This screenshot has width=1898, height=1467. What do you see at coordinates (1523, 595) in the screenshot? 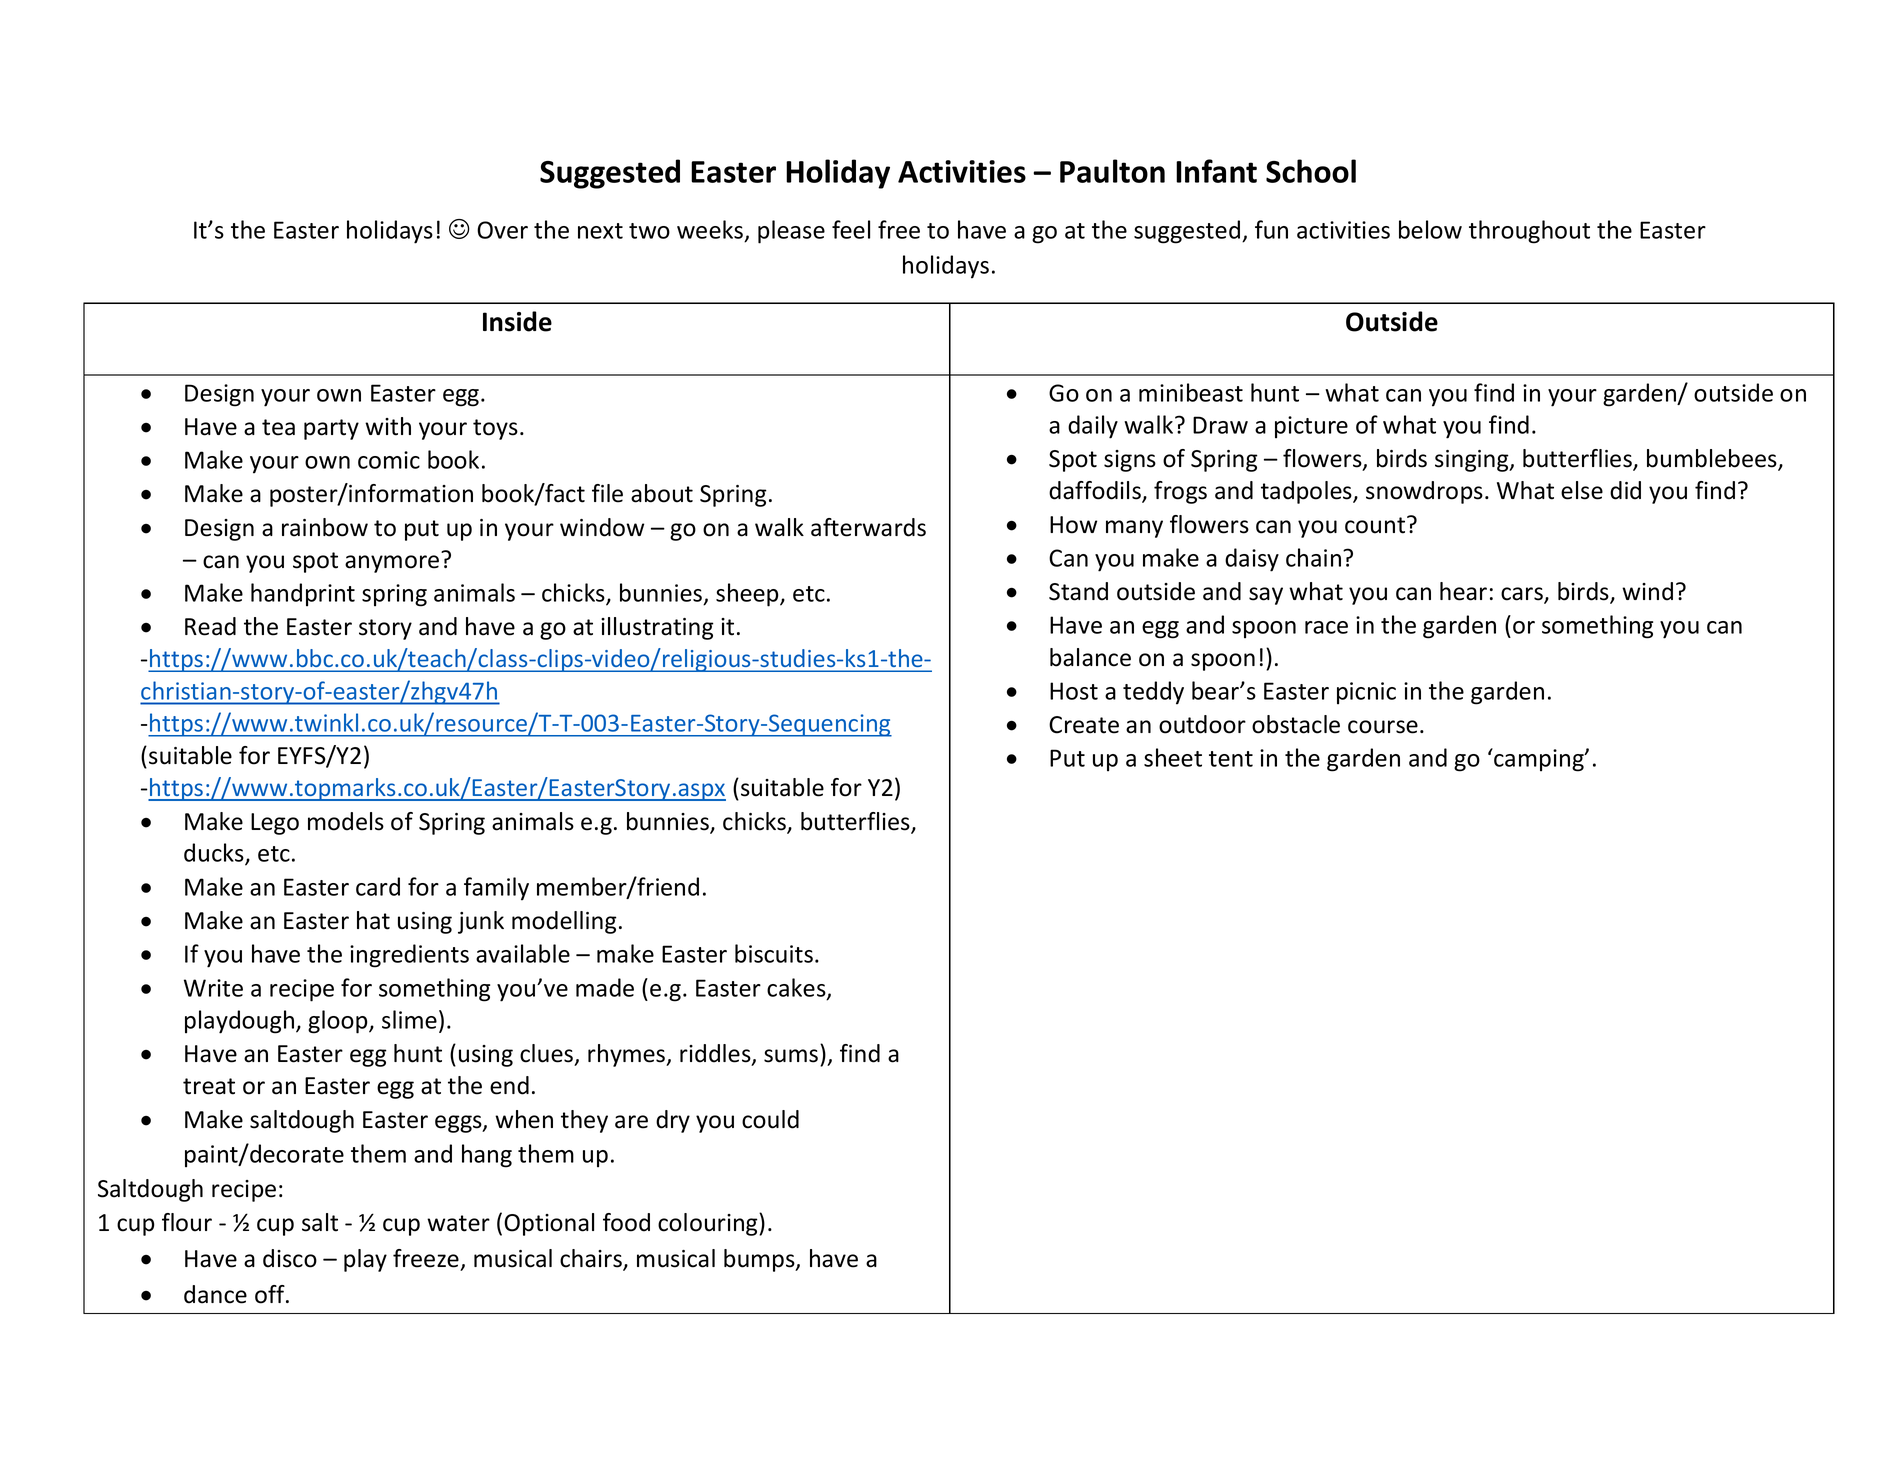
I see `cars` at bounding box center [1523, 595].
